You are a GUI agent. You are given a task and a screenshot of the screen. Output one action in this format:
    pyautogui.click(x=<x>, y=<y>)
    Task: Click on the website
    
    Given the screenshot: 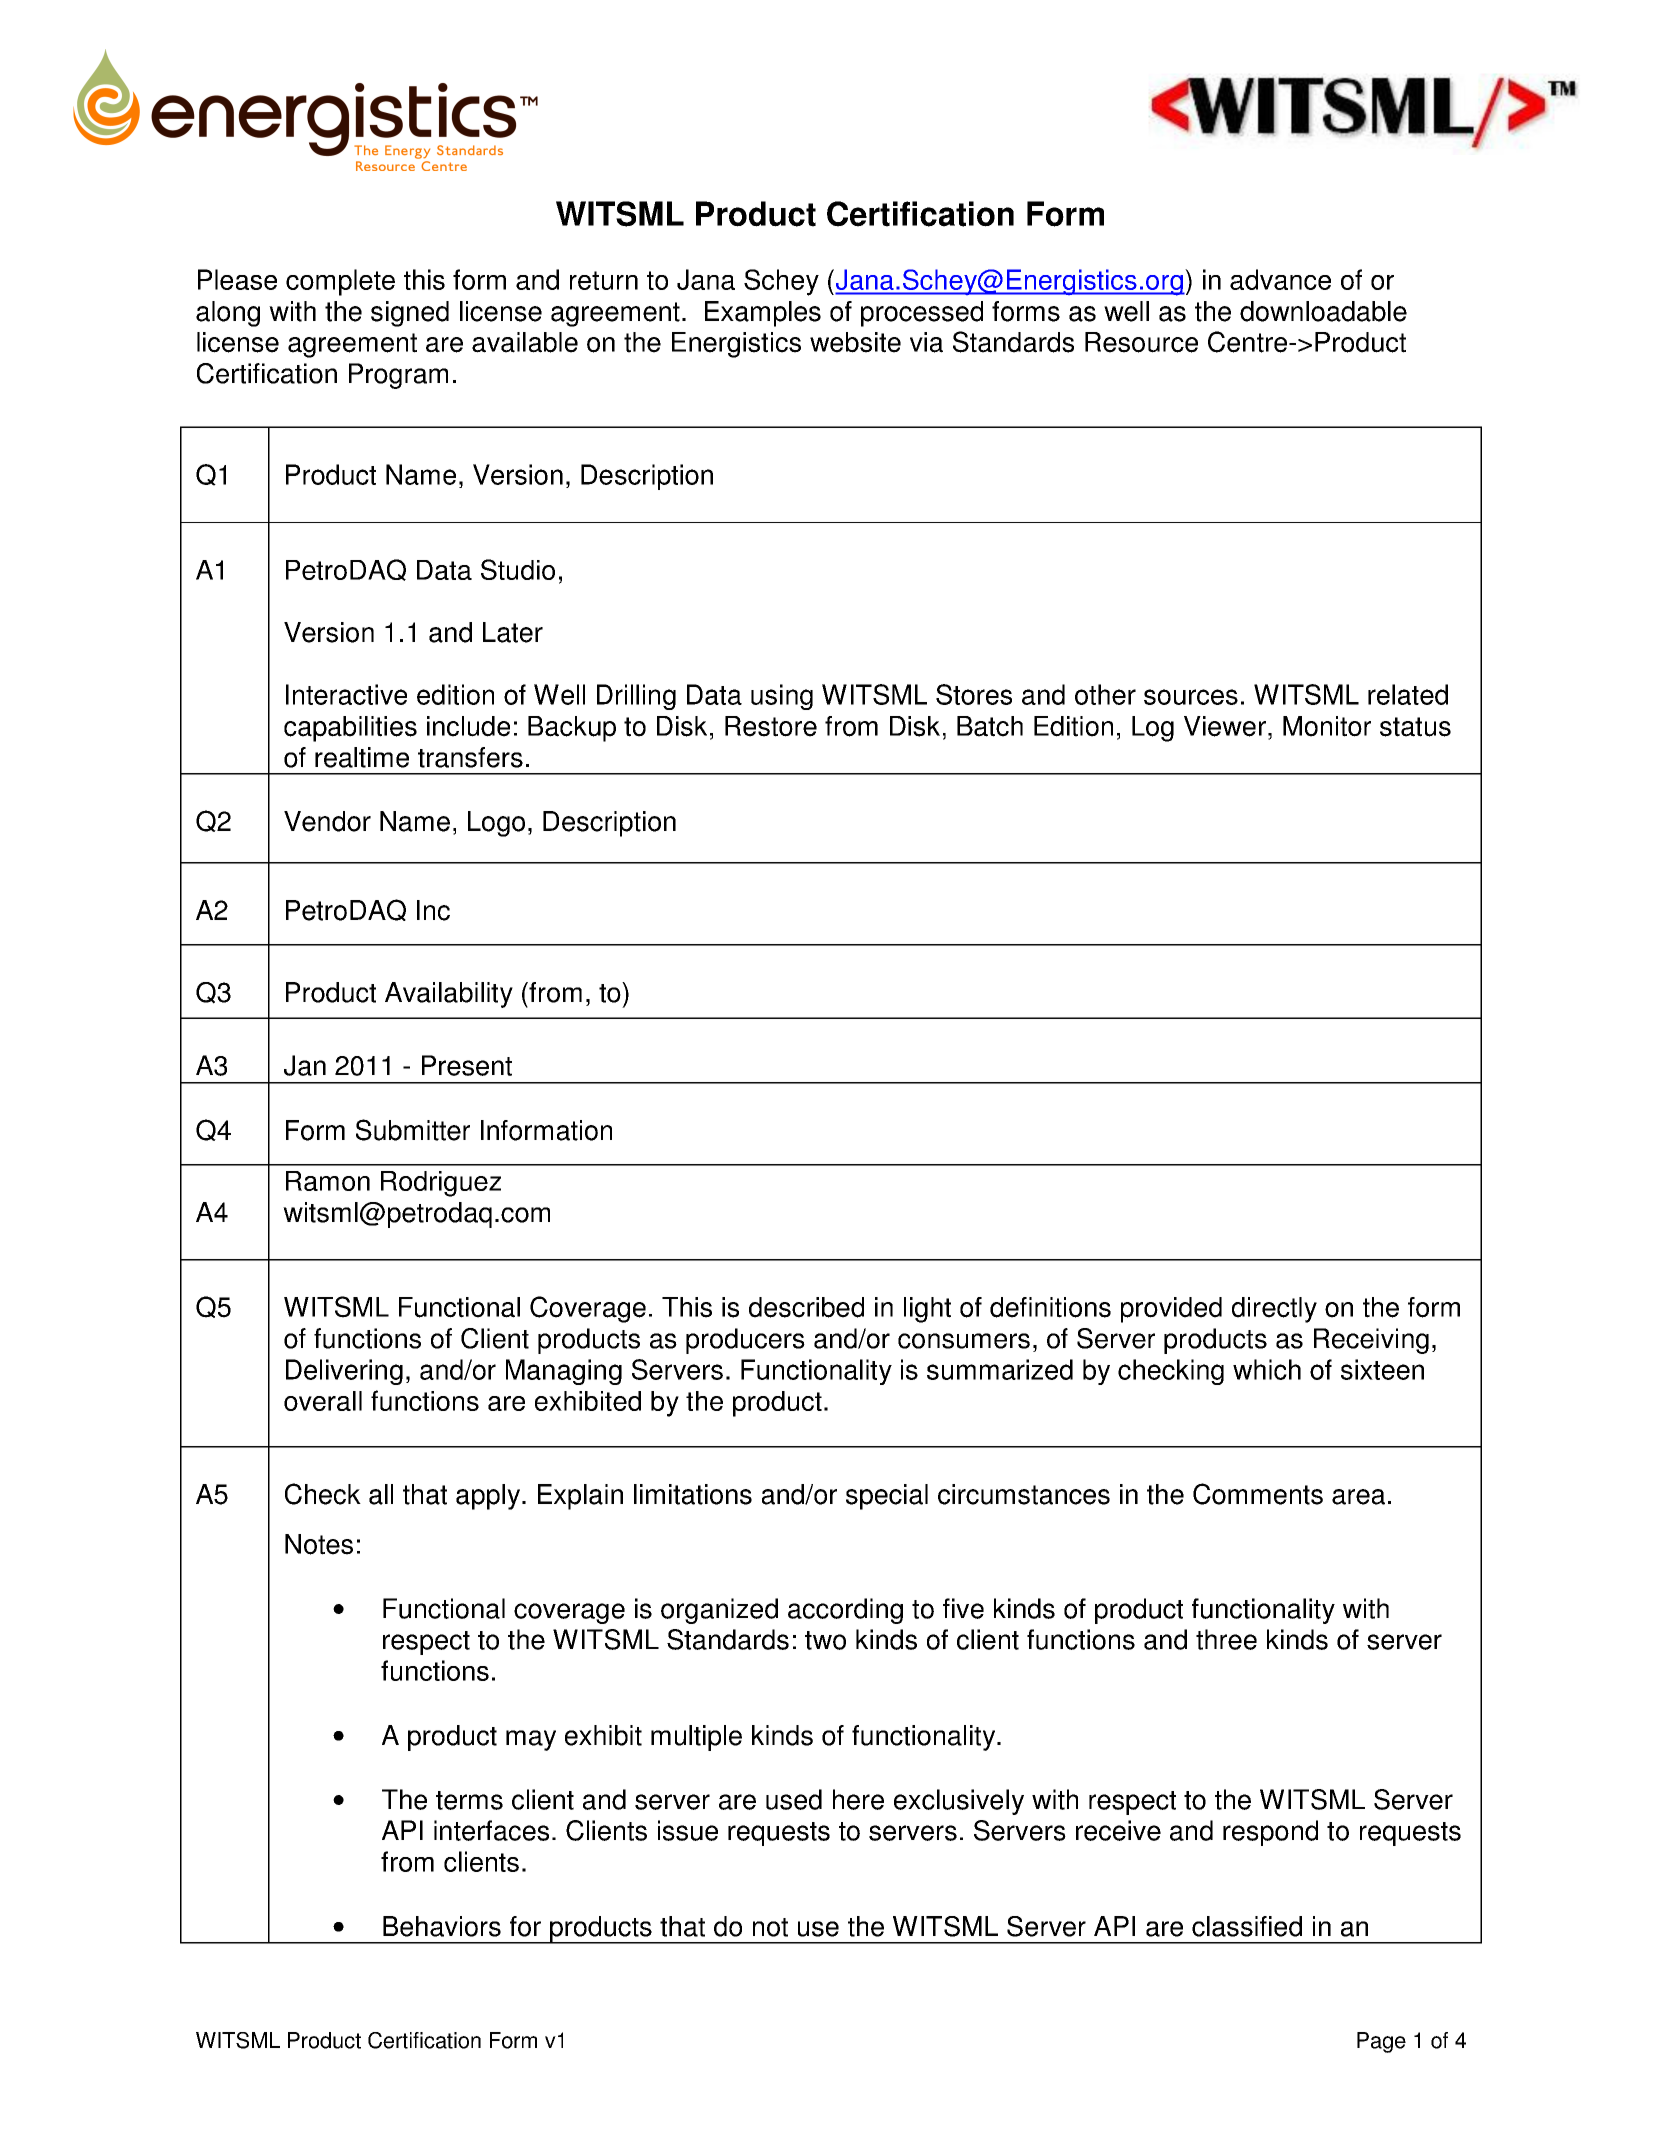 What is the action you would take?
    pyautogui.click(x=855, y=342)
